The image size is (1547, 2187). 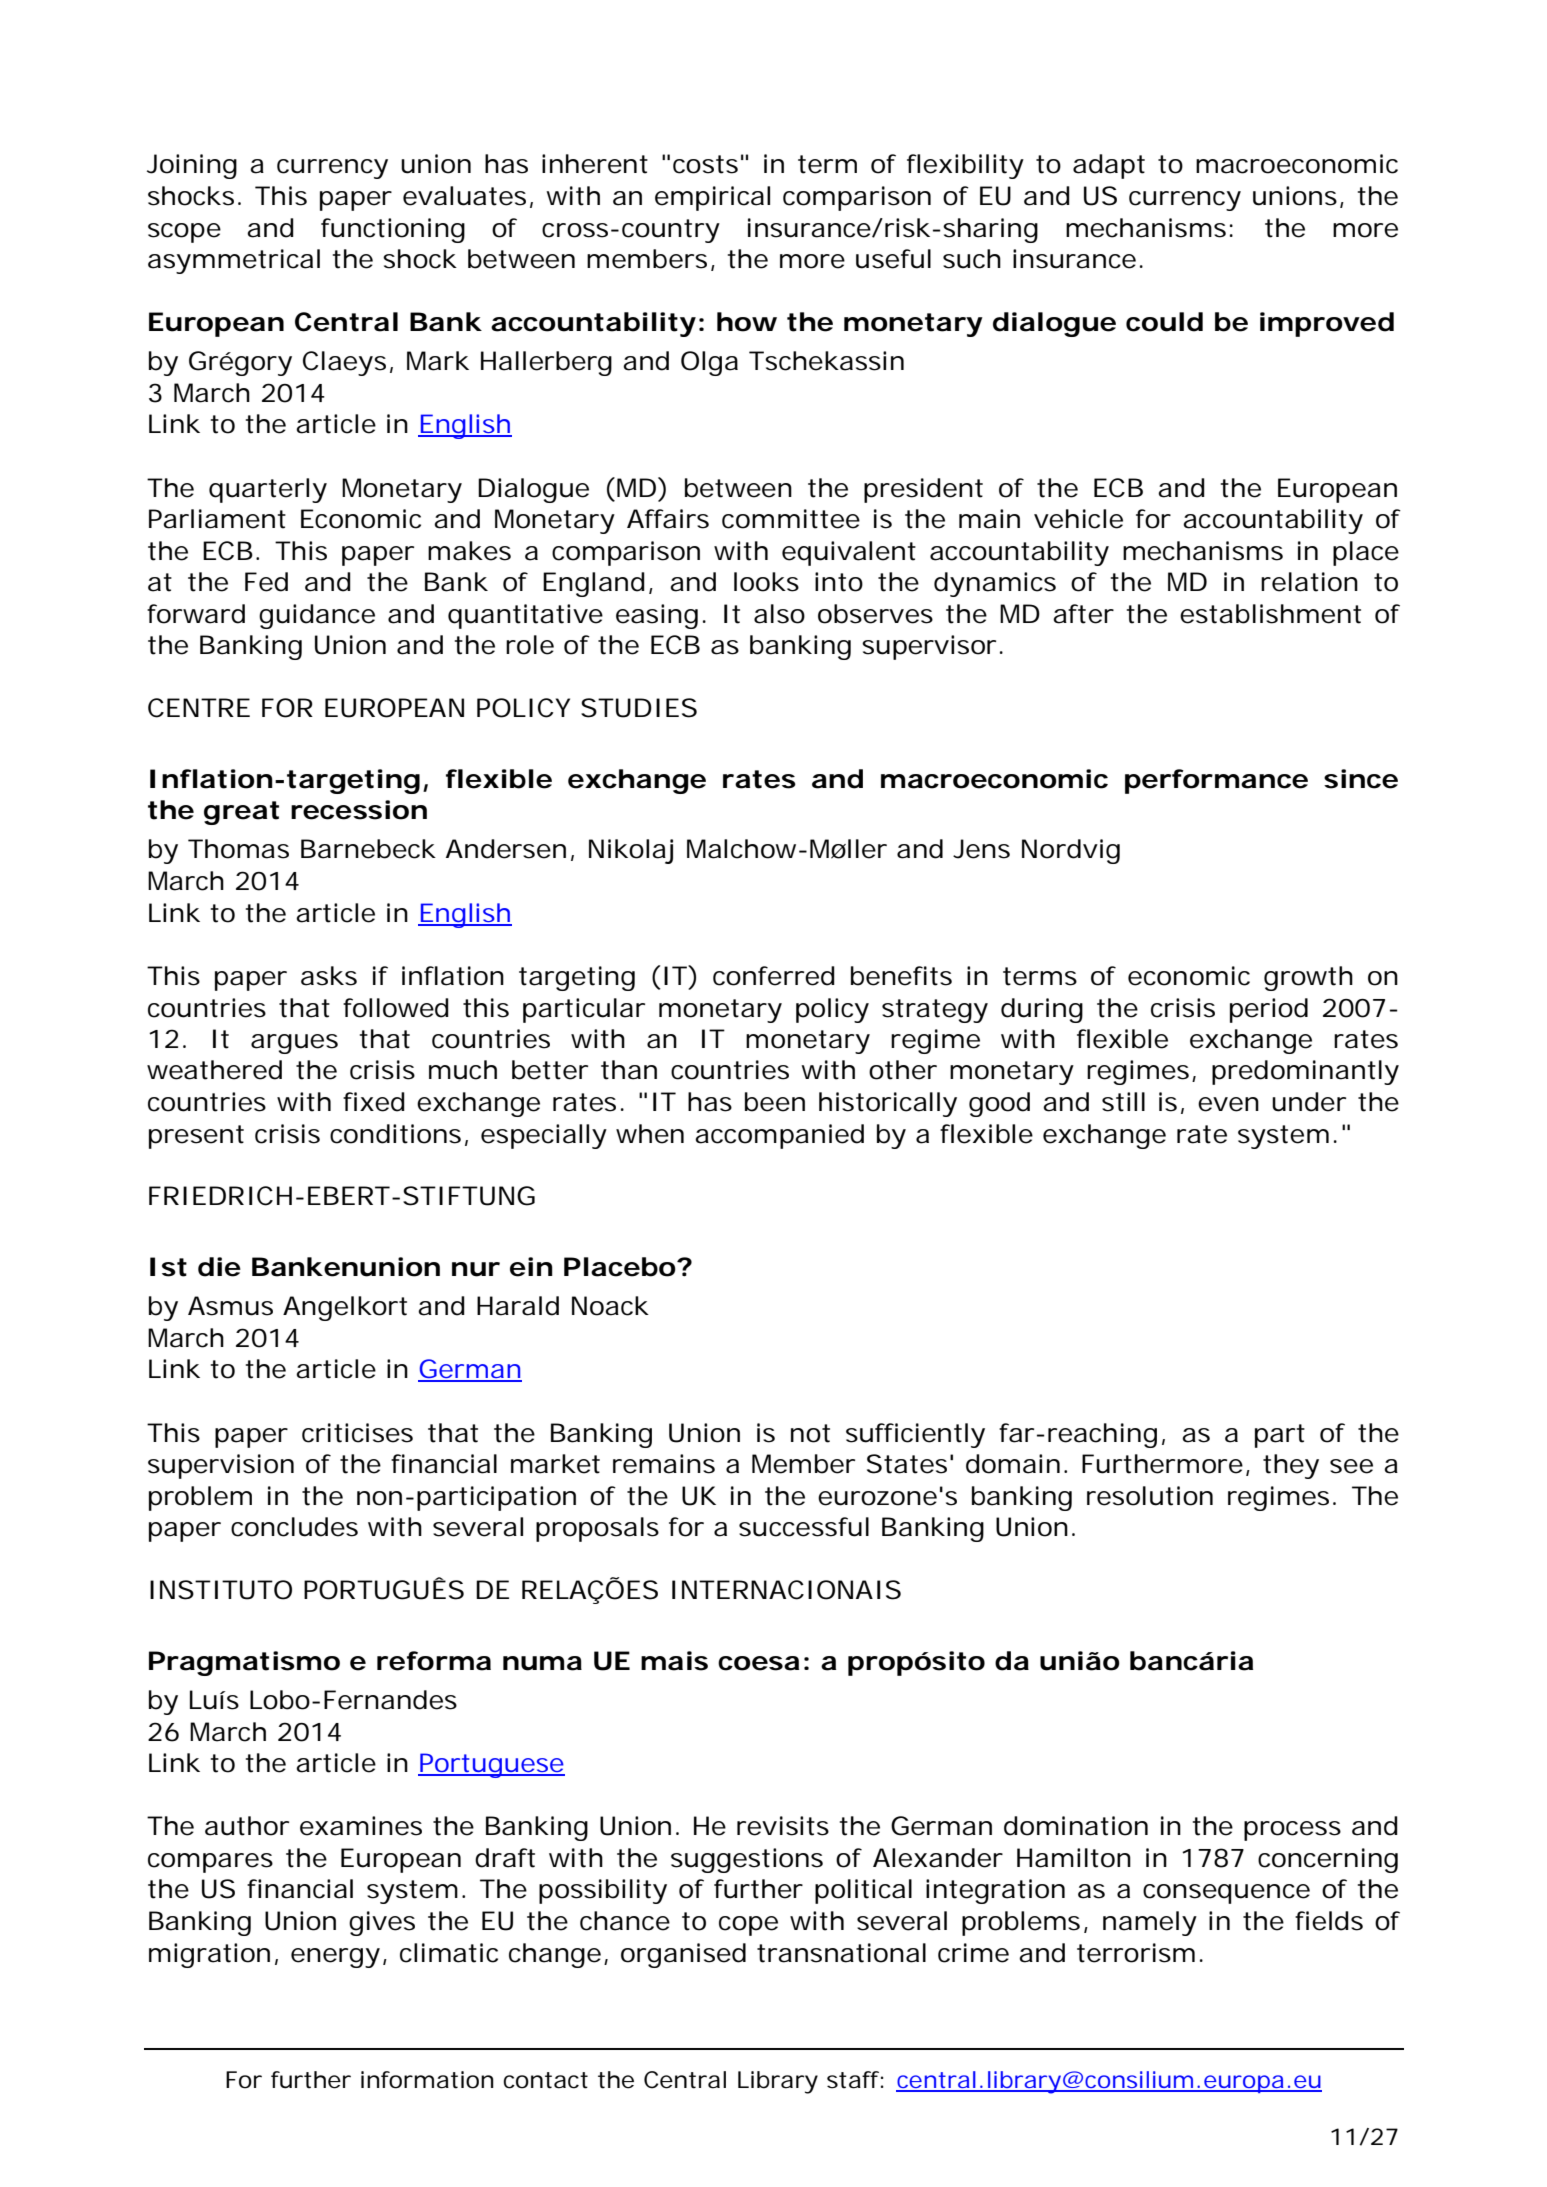 What do you see at coordinates (779, 1136) in the screenshot?
I see `accompanied` at bounding box center [779, 1136].
